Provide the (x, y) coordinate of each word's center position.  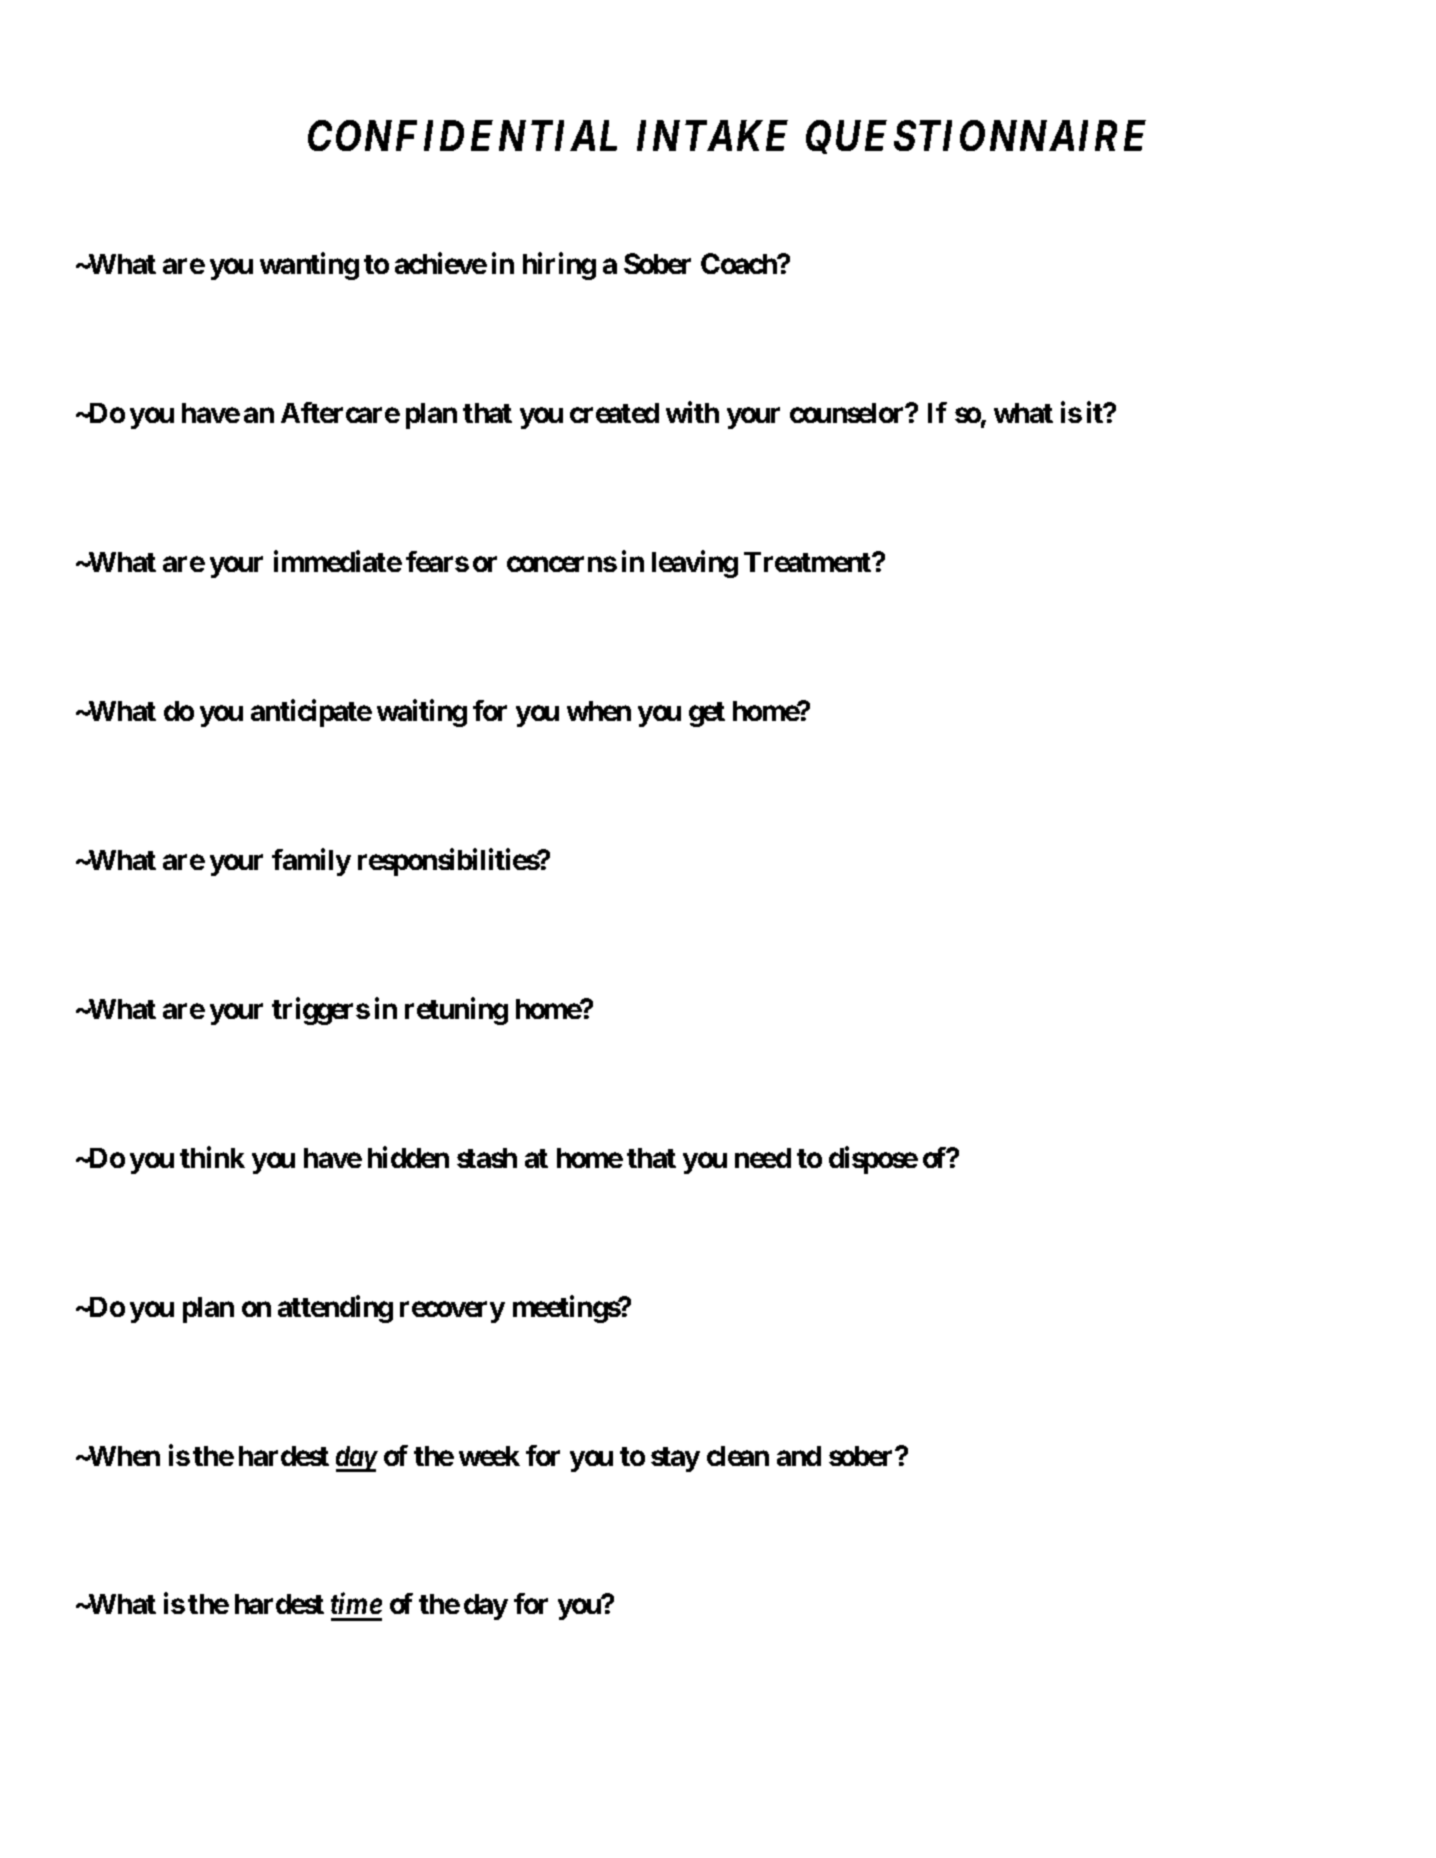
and (799, 1456)
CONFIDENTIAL (462, 135)
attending (335, 1309)
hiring (559, 266)
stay (675, 1459)
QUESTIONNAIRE (976, 137)
